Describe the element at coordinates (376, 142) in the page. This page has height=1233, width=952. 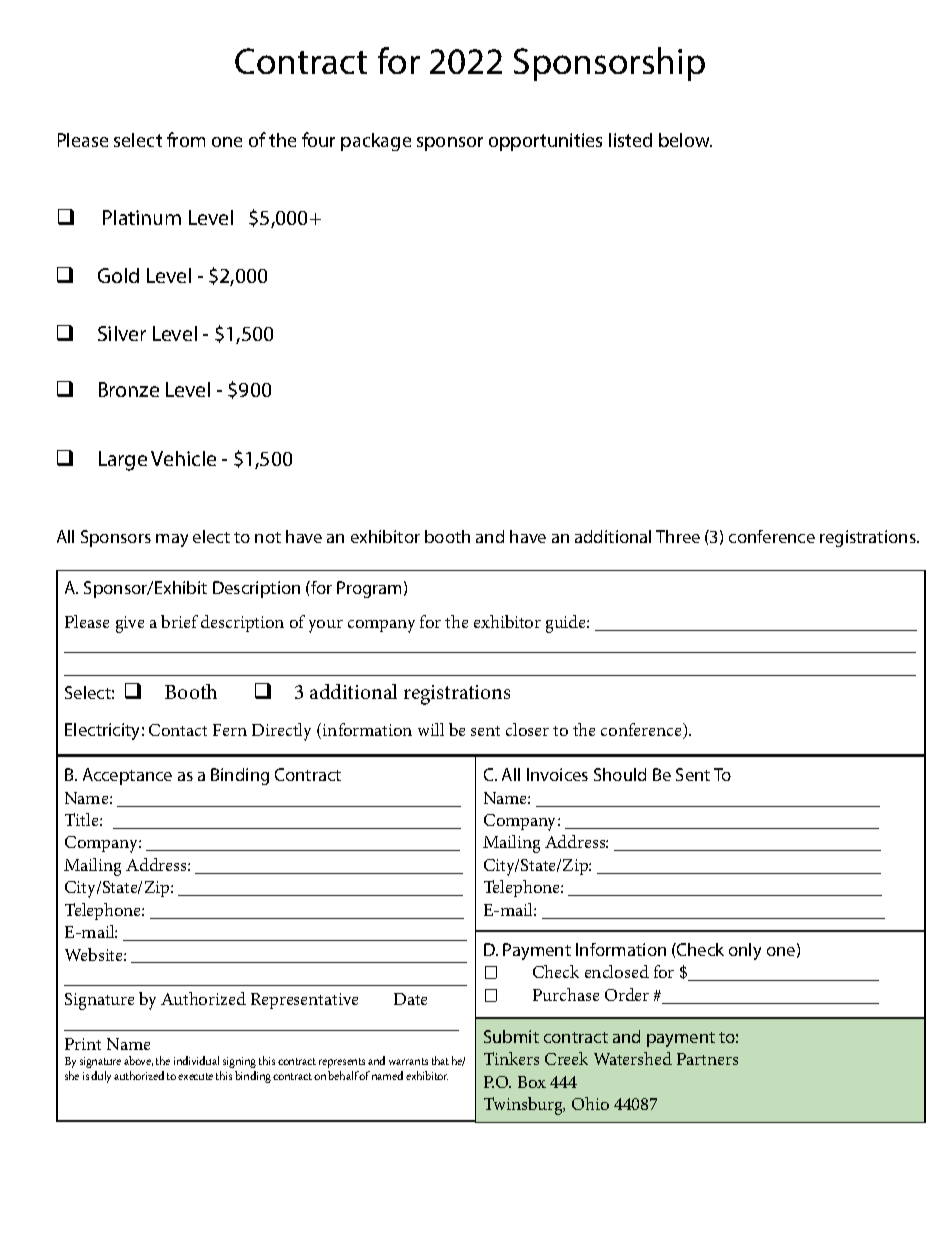
I see `package` at that location.
